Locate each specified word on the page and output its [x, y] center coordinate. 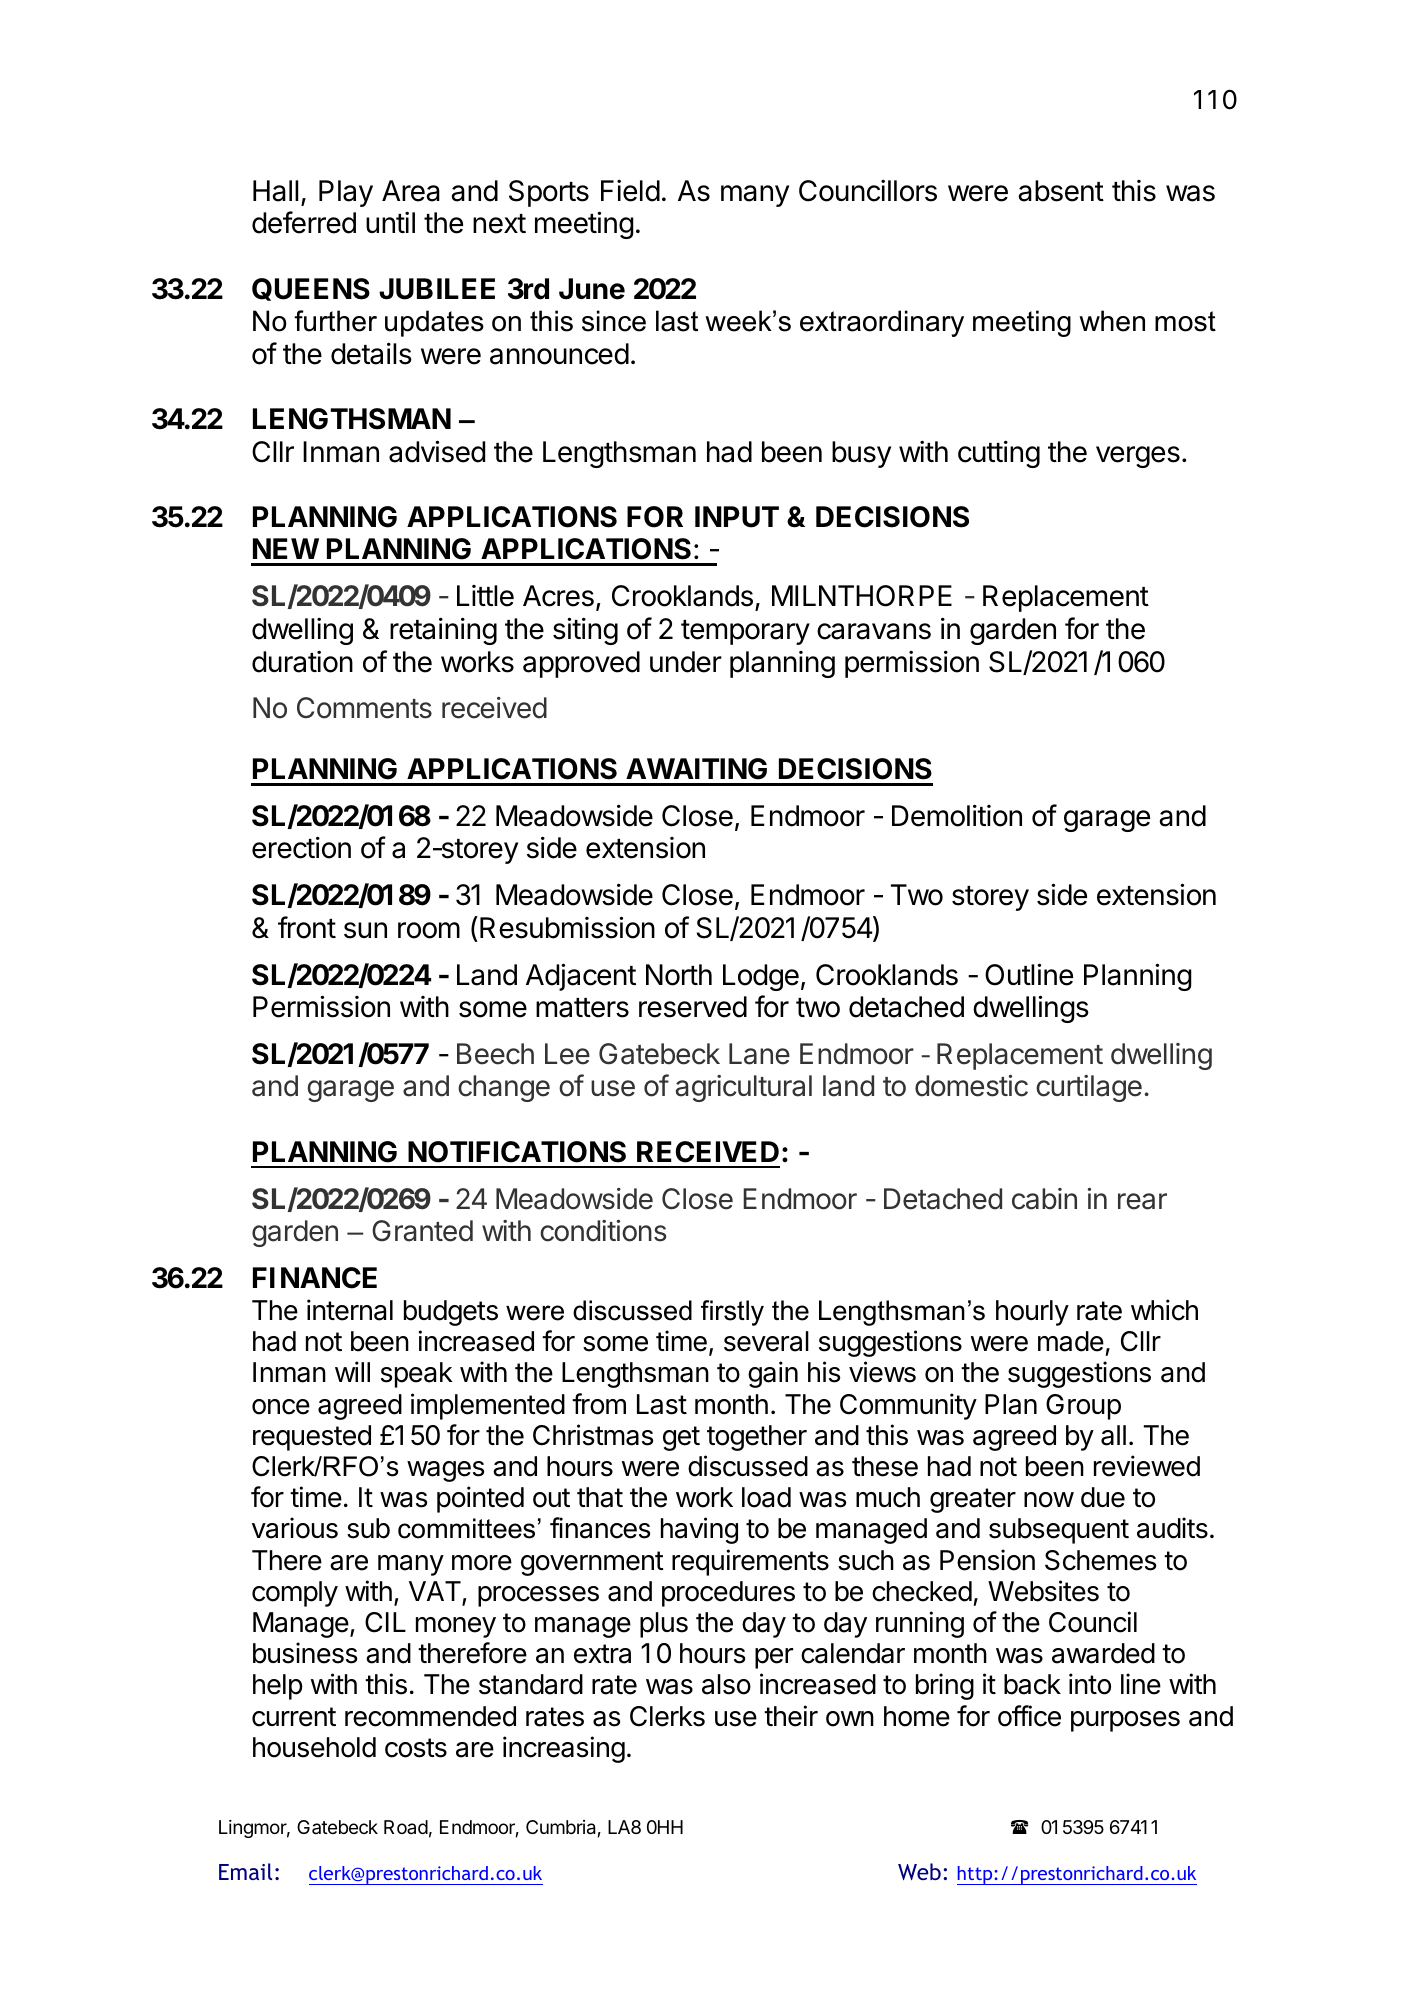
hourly [1032, 1313]
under [686, 662]
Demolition [957, 815]
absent [1061, 191]
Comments [364, 708]
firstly [732, 1313]
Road [406, 1827]
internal [350, 1310]
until [390, 222]
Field [630, 191]
